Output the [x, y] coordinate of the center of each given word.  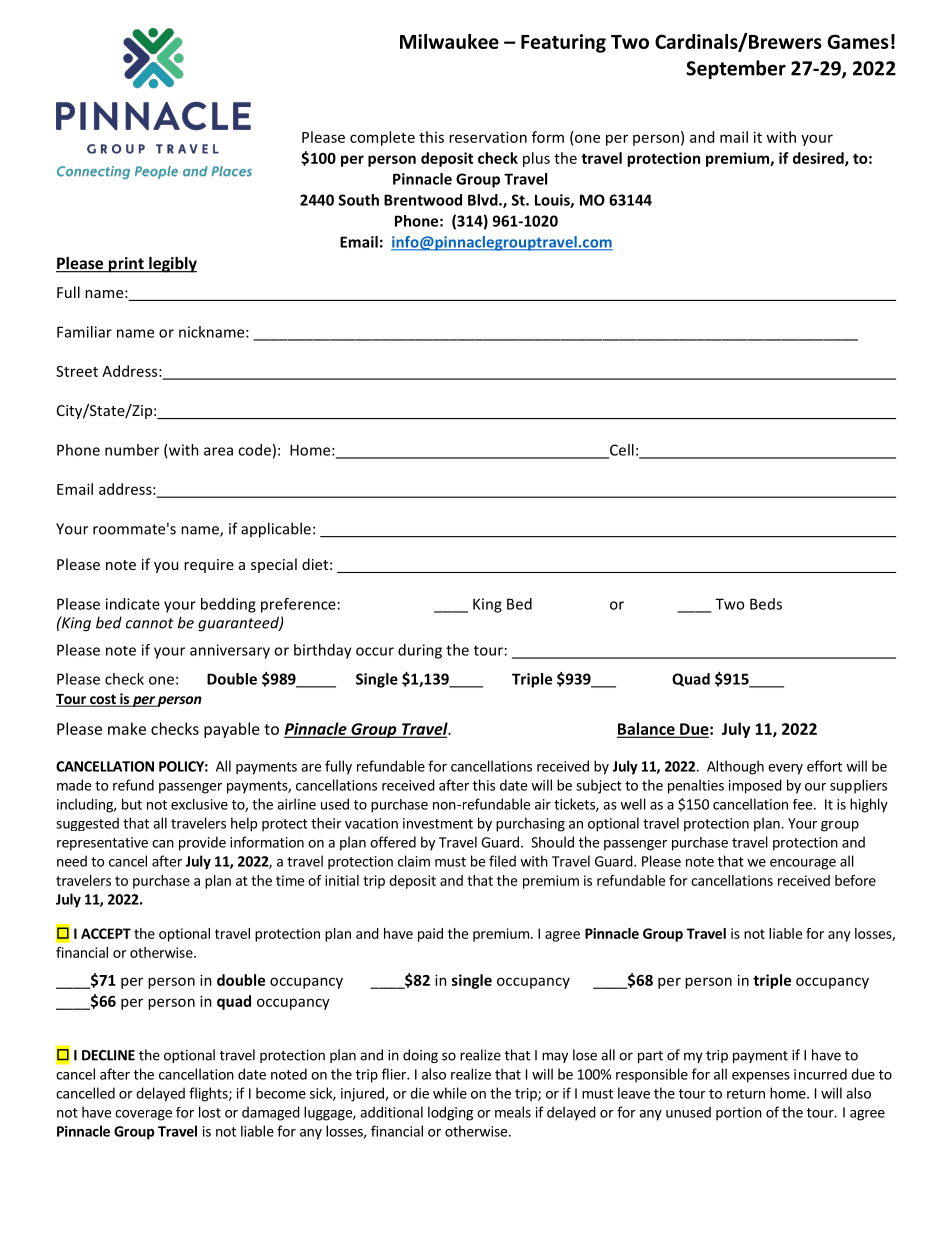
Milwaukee [449, 41]
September [736, 69]
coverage [143, 1115]
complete [382, 138]
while [450, 1093]
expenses [761, 1077]
